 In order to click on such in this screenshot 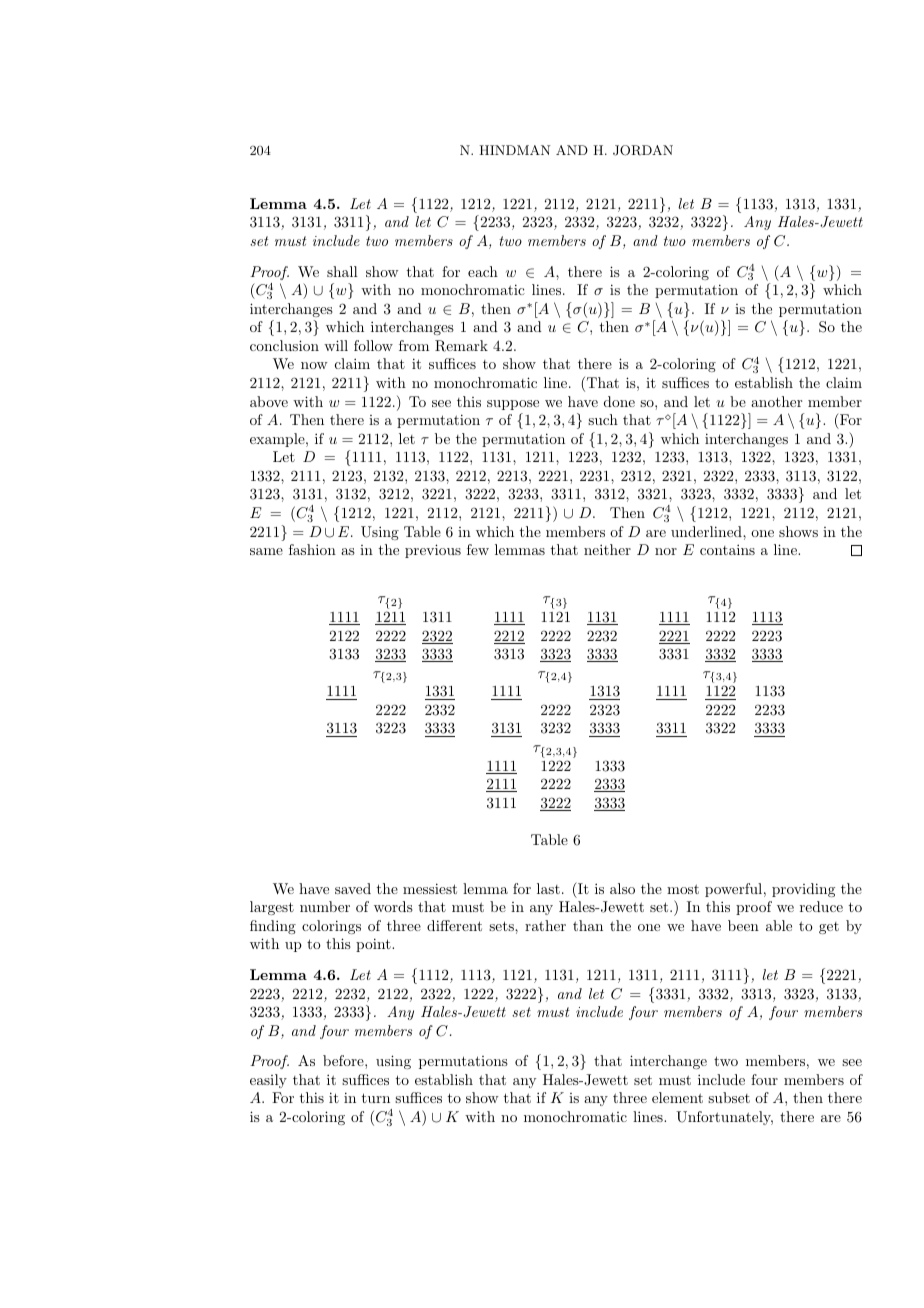, I will do `click(603, 419)`.
